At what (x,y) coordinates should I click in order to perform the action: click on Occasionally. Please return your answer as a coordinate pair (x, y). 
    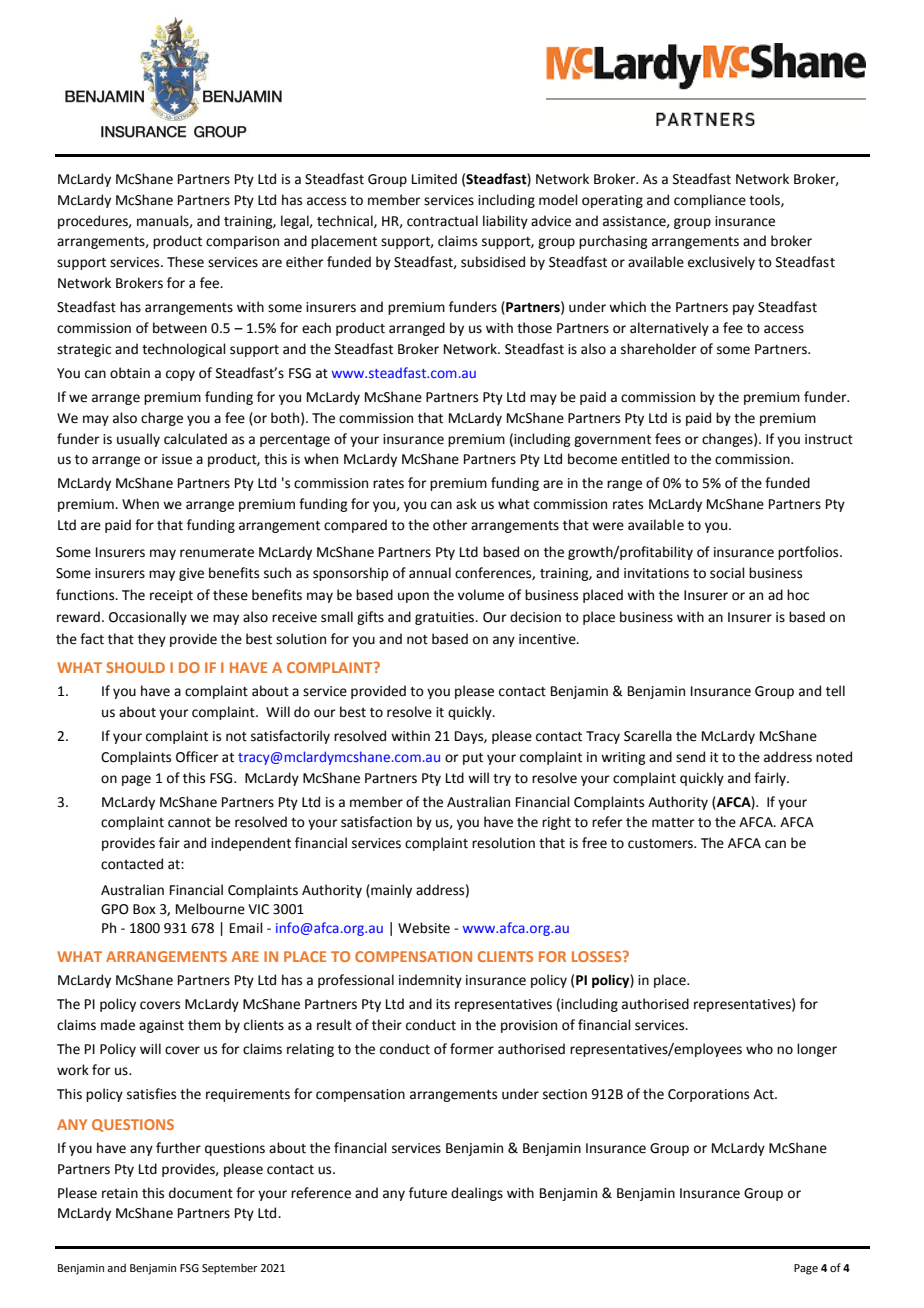
    Looking at the image, I should click on (148, 618).
